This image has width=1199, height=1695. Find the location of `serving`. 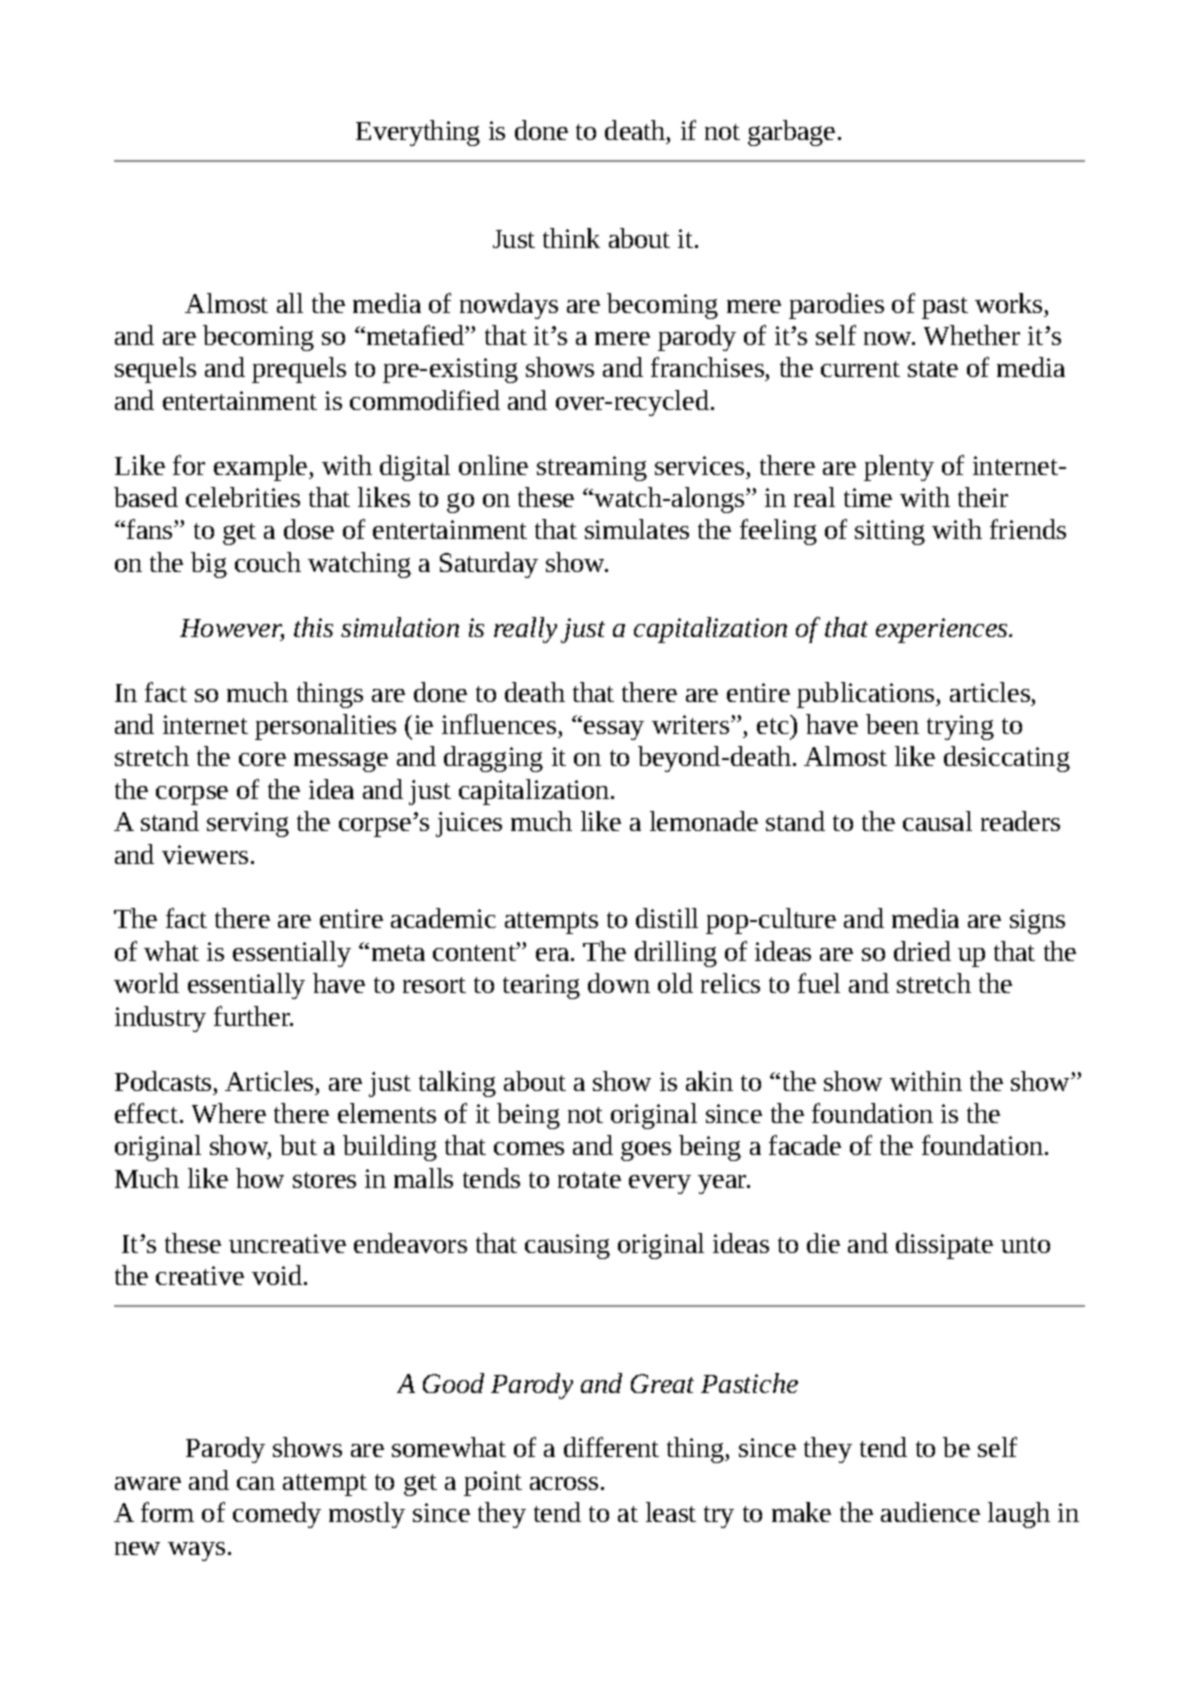

serving is located at coordinates (248, 824).
